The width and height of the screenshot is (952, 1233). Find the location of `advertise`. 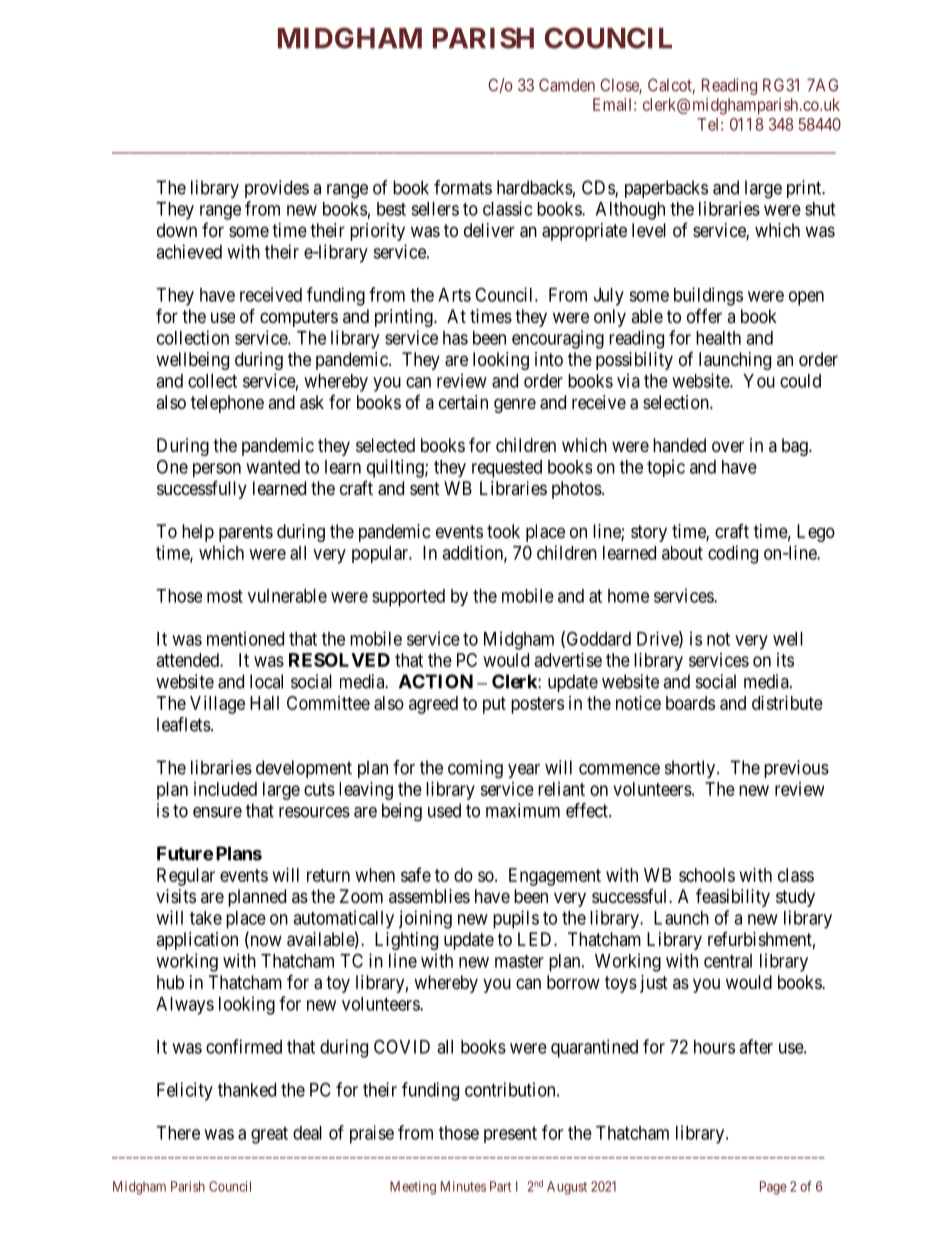

advertise is located at coordinates (568, 660).
